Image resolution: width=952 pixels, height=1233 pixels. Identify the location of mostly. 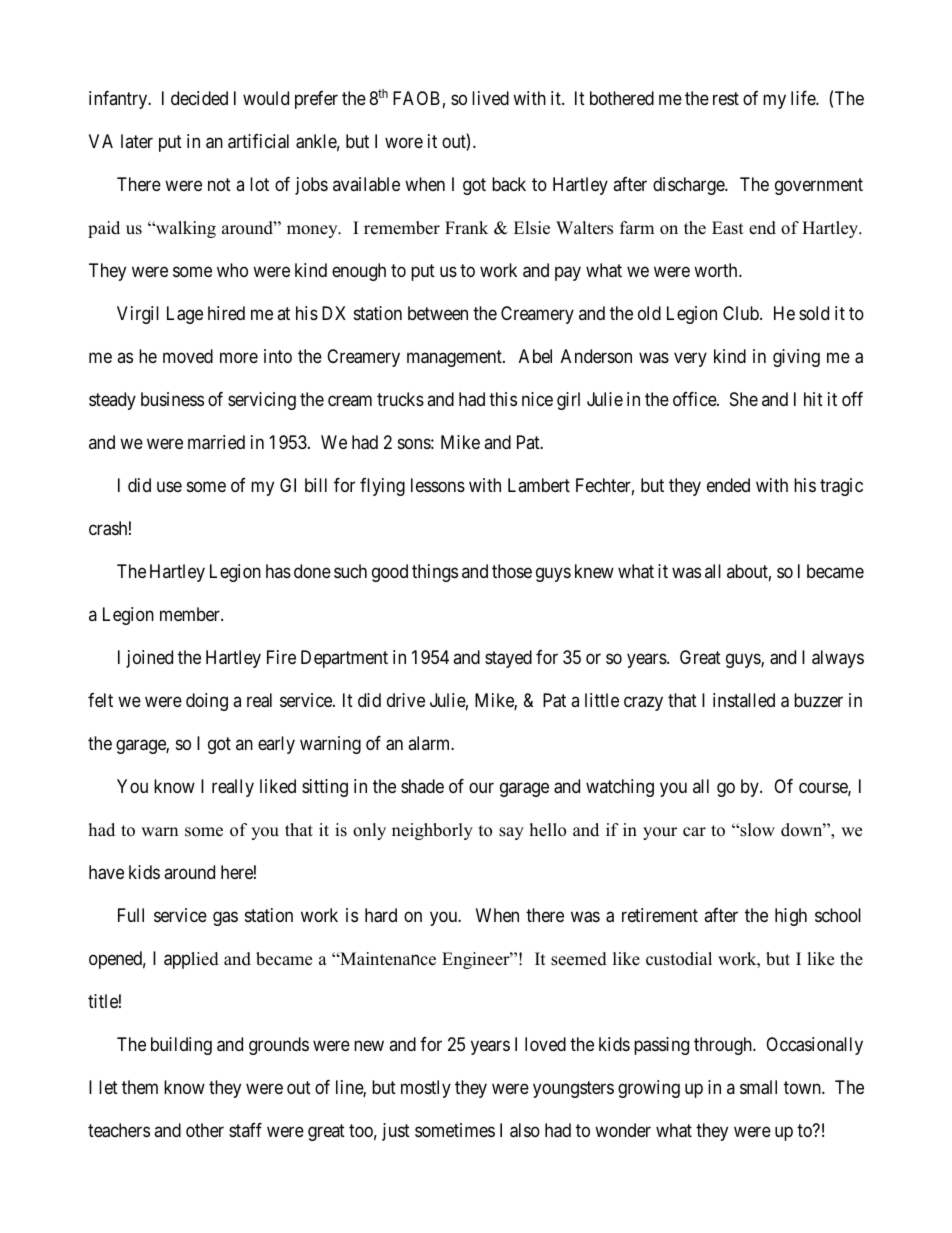
(426, 1089).
